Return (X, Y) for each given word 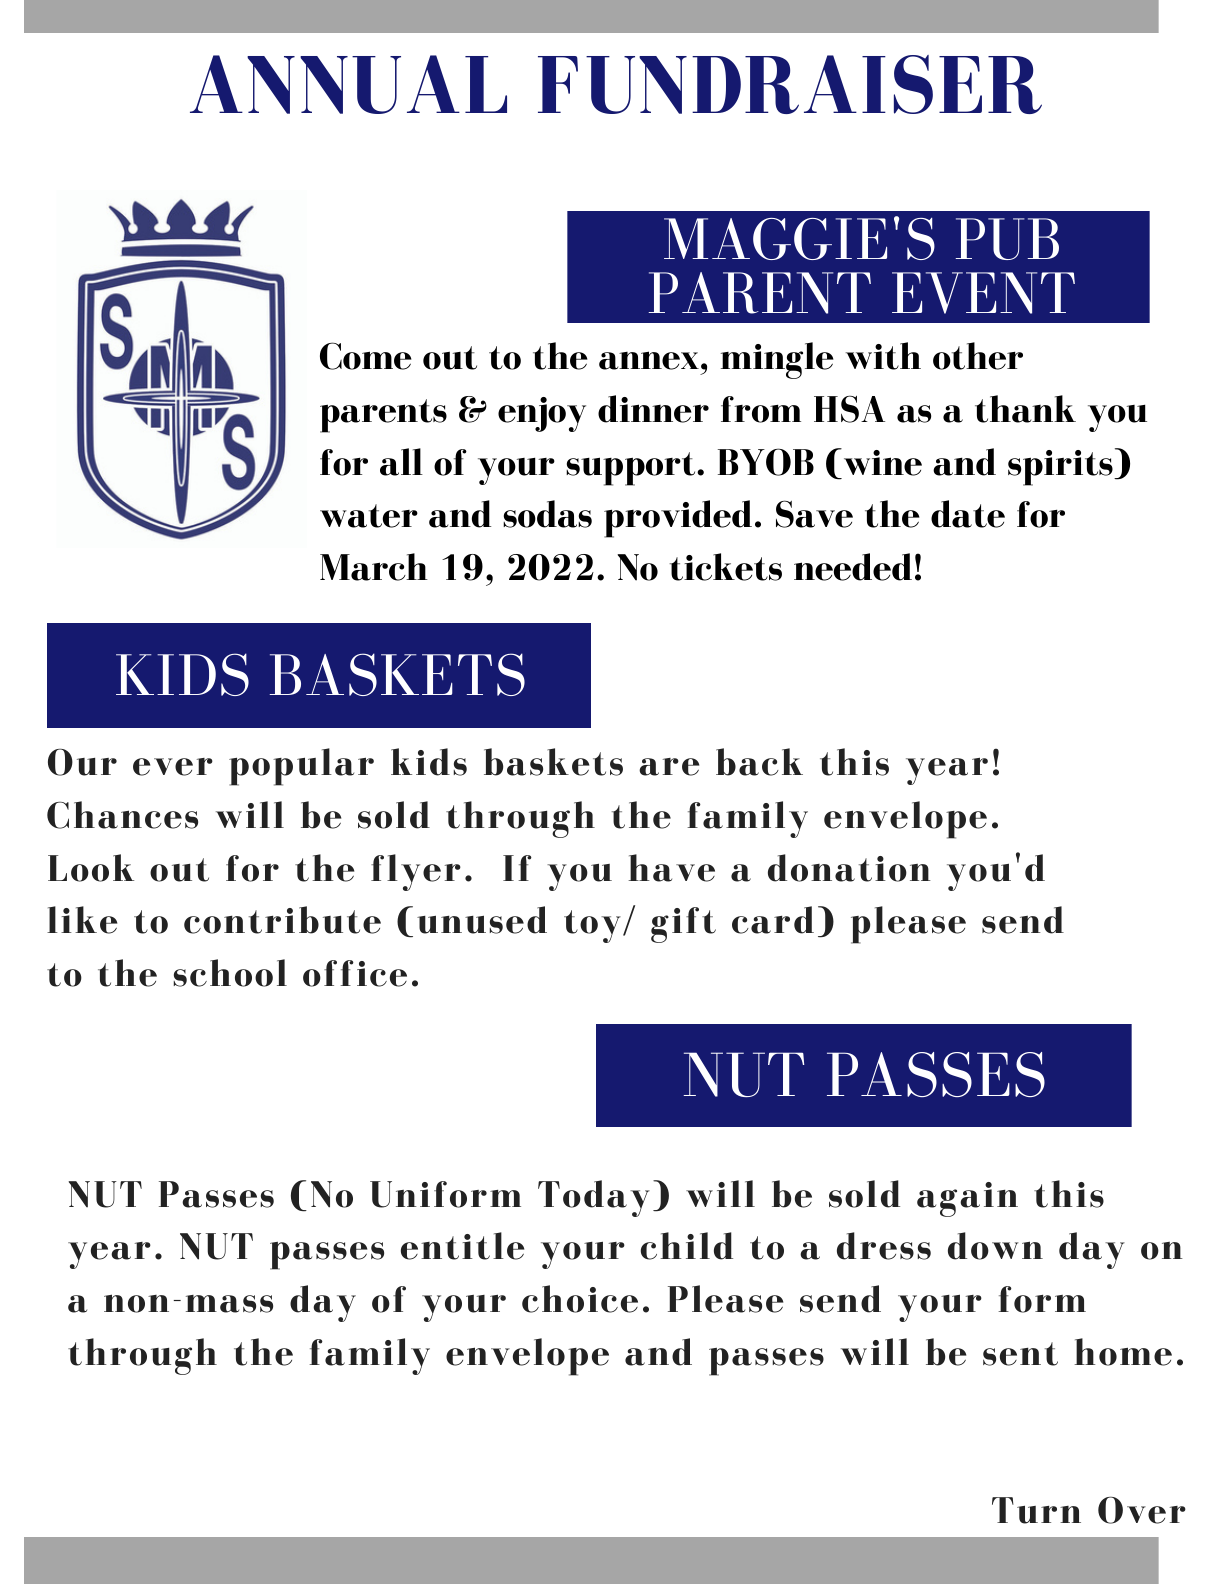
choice (580, 1299)
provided (678, 519)
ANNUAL (348, 84)
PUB (1007, 239)
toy (592, 926)
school (230, 973)
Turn (1036, 1510)
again (967, 1199)
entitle (462, 1246)
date (968, 514)
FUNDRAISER (790, 84)
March (374, 567)
